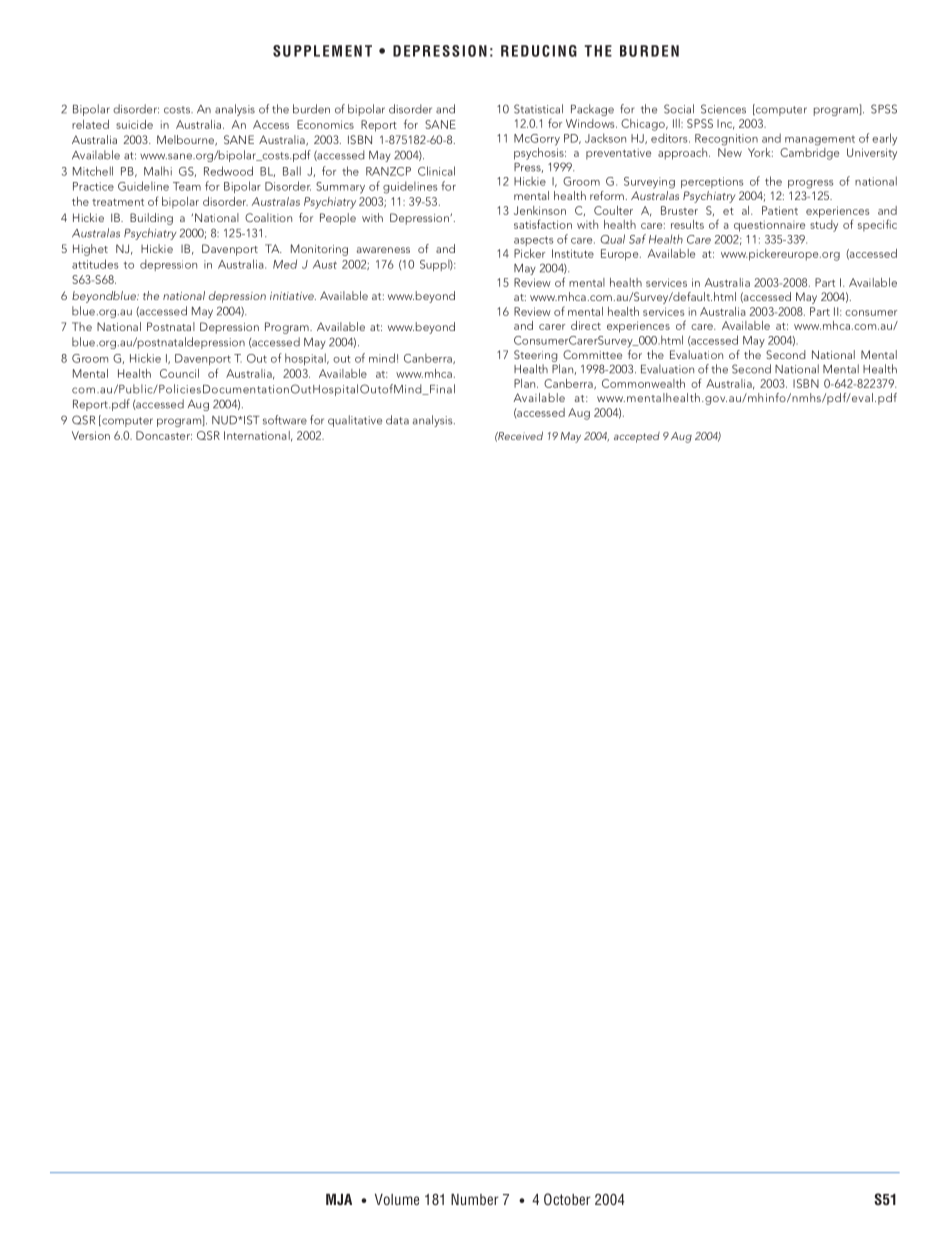 This screenshot has height=1248, width=952. What do you see at coordinates (164, 435) in the screenshot?
I see `Doncaster` at bounding box center [164, 435].
